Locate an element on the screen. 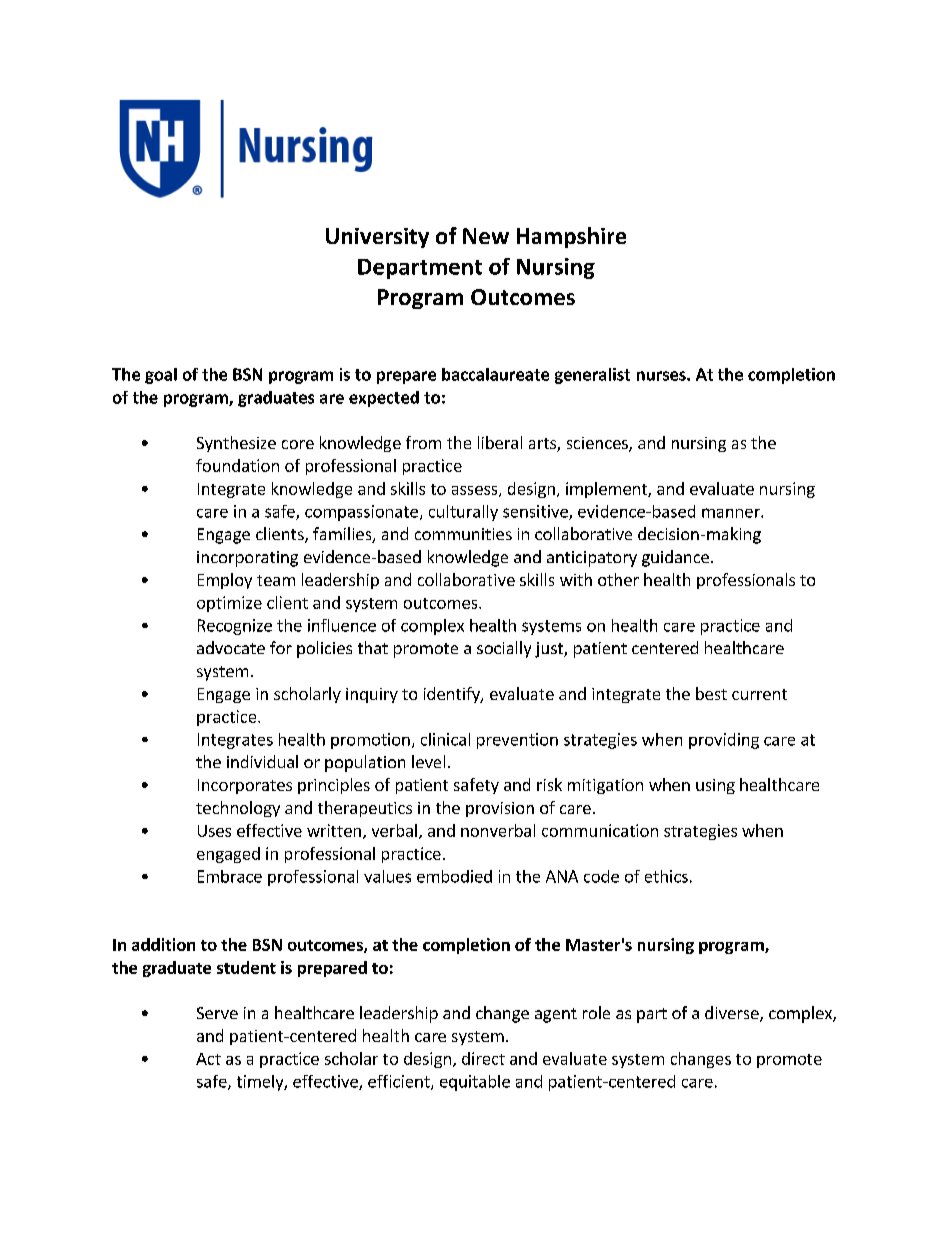 The image size is (952, 1233). Hampshire is located at coordinates (571, 237).
